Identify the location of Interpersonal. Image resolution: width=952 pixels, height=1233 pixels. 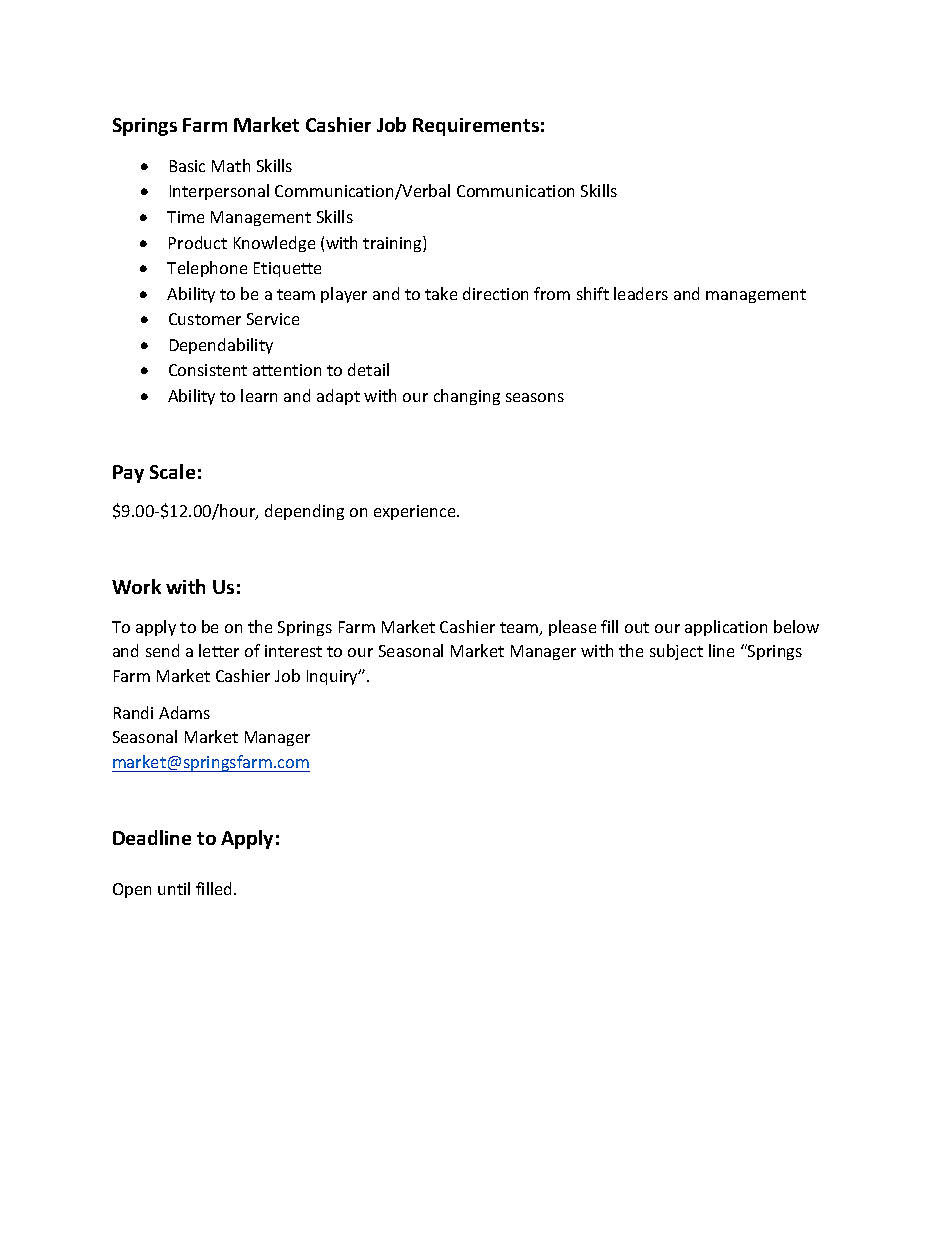
(219, 192).
